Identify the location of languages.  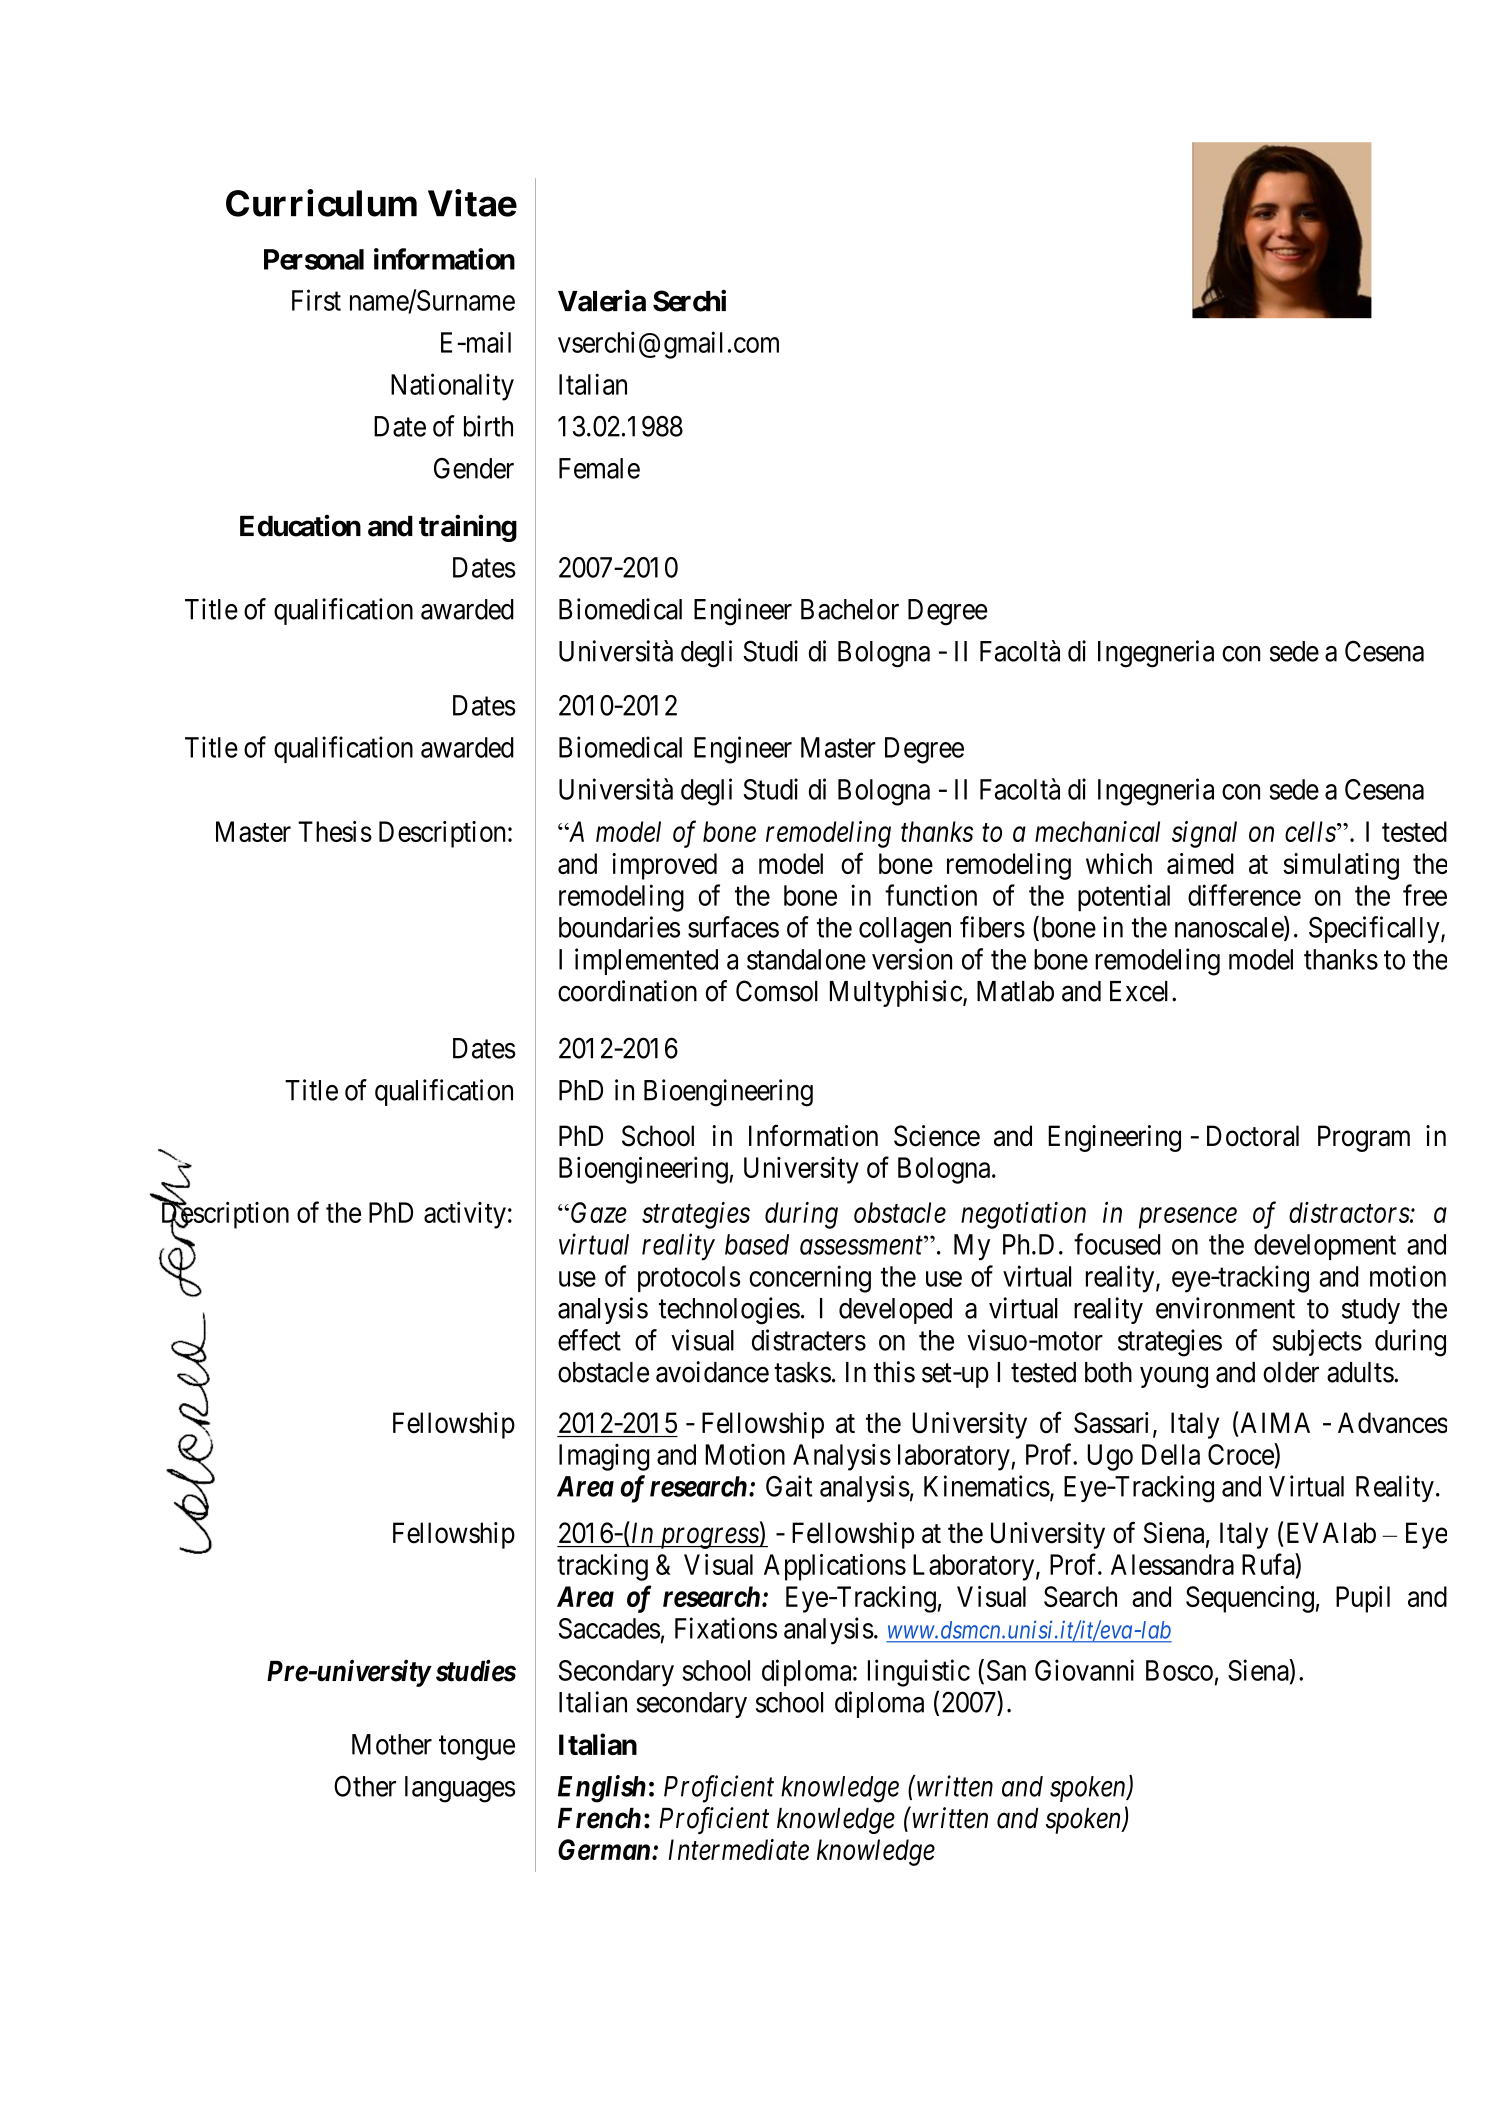
(460, 1789).
